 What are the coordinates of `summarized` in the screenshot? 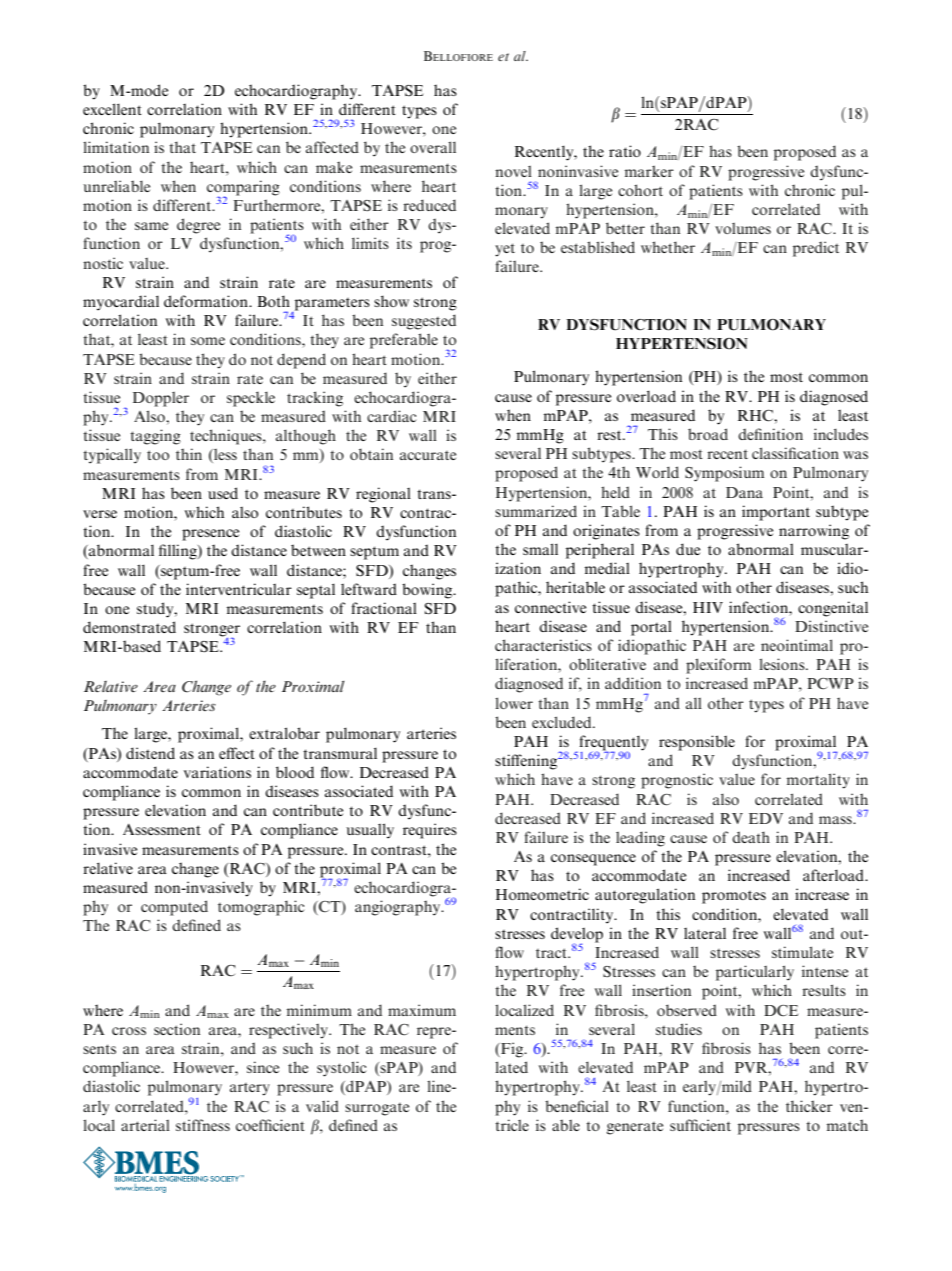 It's located at (536, 511).
